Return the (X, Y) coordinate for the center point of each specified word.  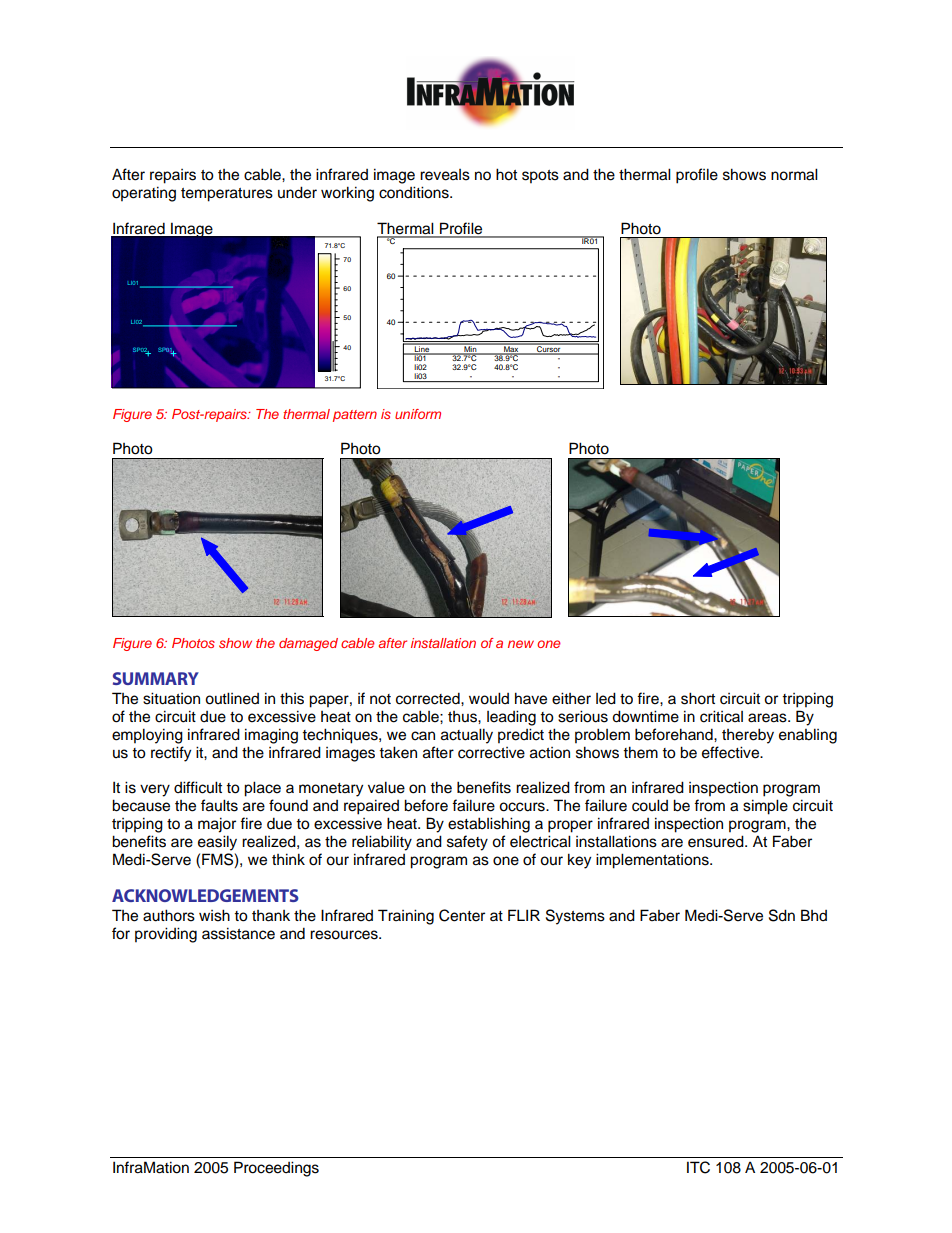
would (489, 698)
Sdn (782, 915)
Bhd (814, 915)
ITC (698, 1167)
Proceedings (276, 1169)
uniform (418, 414)
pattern (355, 416)
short (698, 698)
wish (214, 915)
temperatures (227, 195)
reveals (445, 175)
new (521, 644)
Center (462, 915)
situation (171, 698)
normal (794, 174)
